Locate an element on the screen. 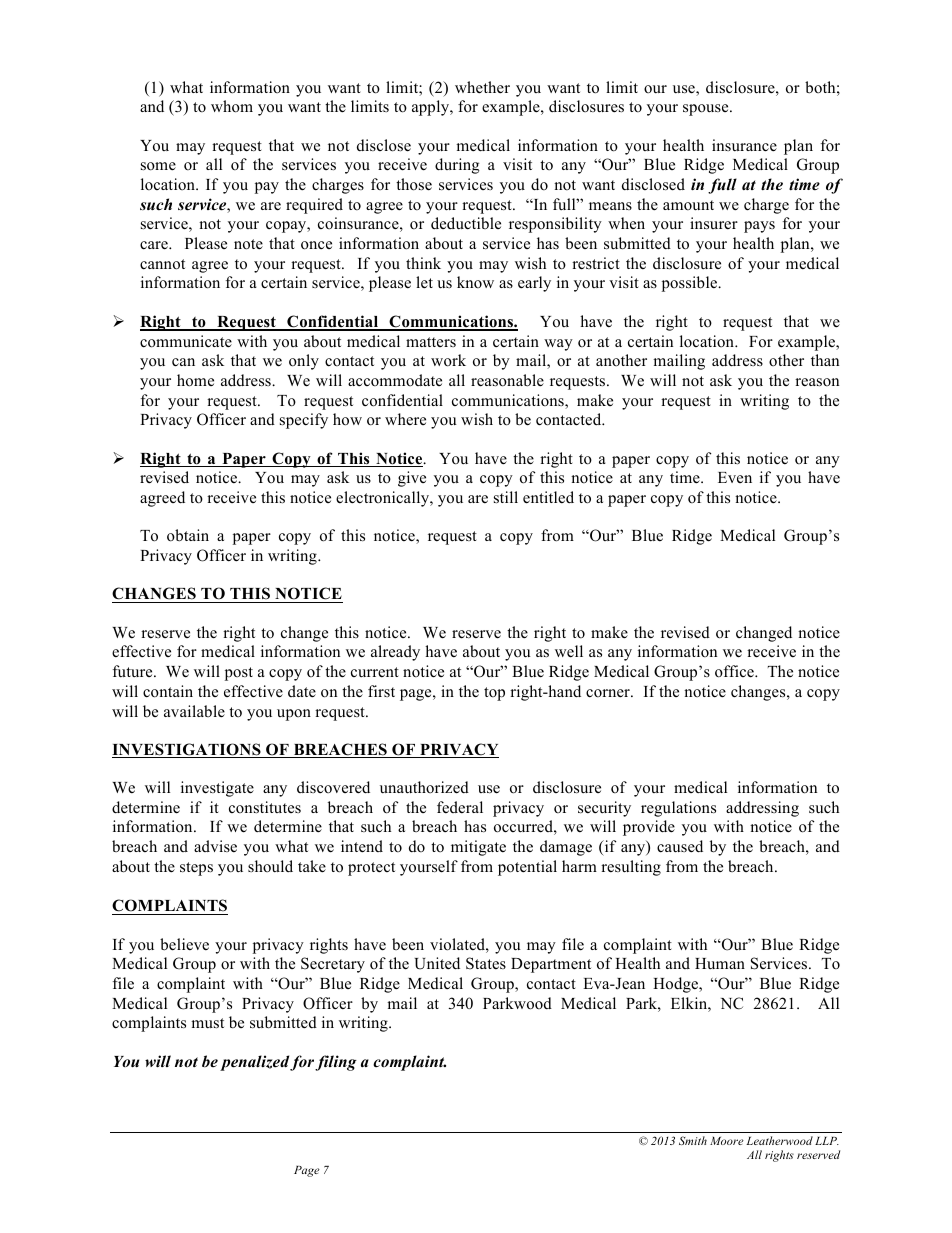  penalized is located at coordinates (254, 1063).
